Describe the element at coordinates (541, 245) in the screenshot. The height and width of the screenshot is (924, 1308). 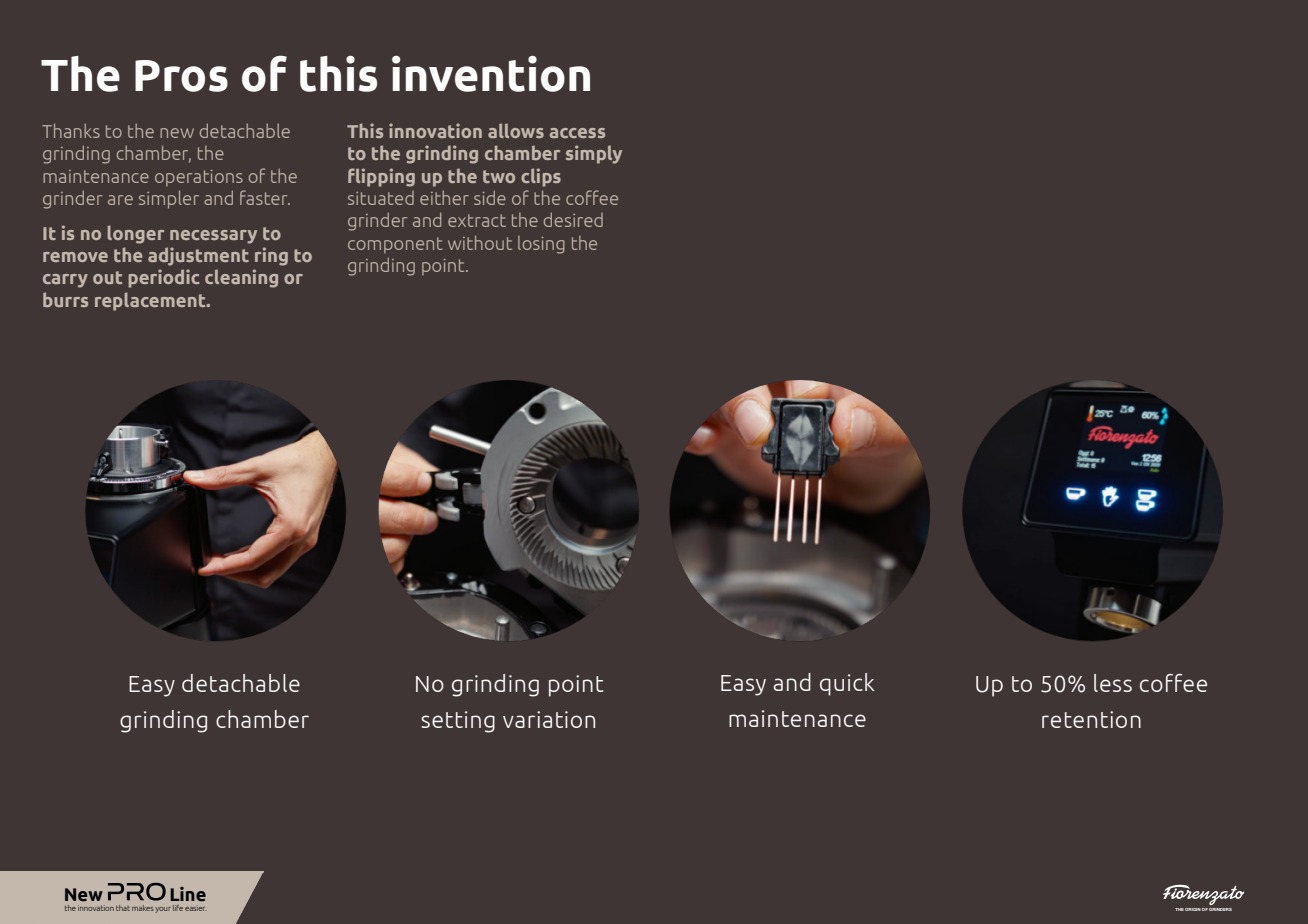
I see `losing` at that location.
